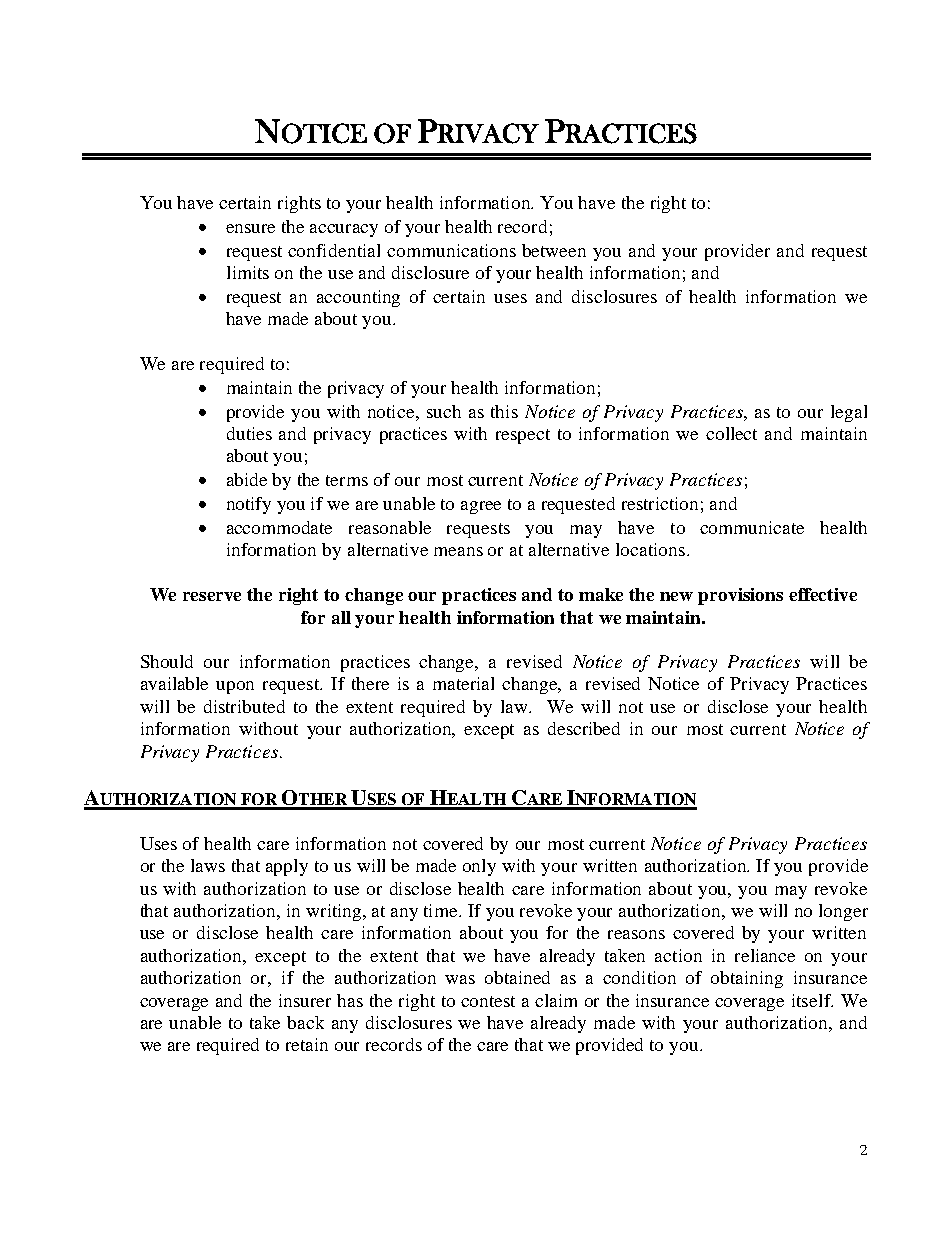 This screenshot has width=952, height=1233. Describe the element at coordinates (305, 1022) in the screenshot. I see `back` at that location.
